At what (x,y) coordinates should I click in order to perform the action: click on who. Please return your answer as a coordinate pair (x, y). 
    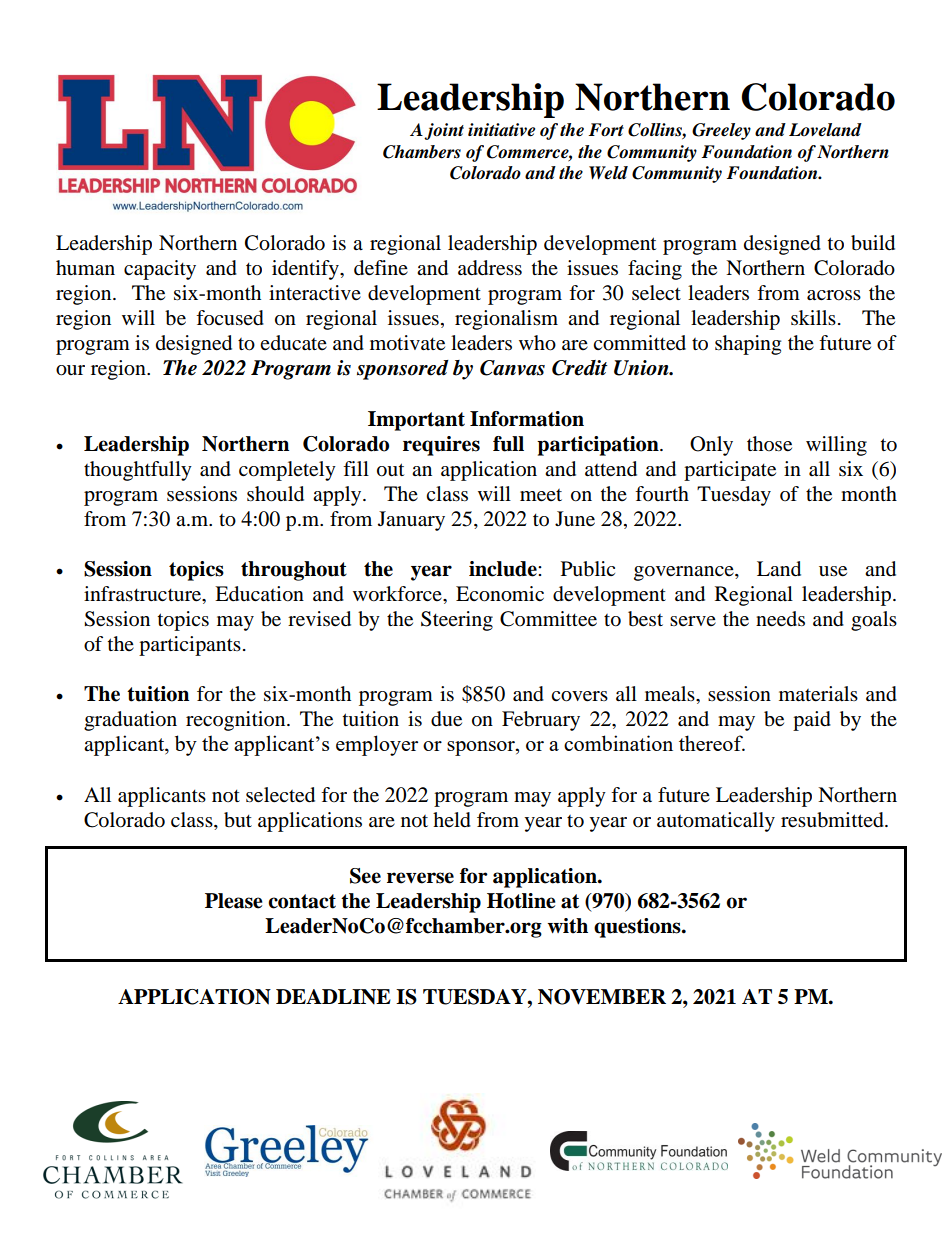
    Looking at the image, I should click on (537, 343).
